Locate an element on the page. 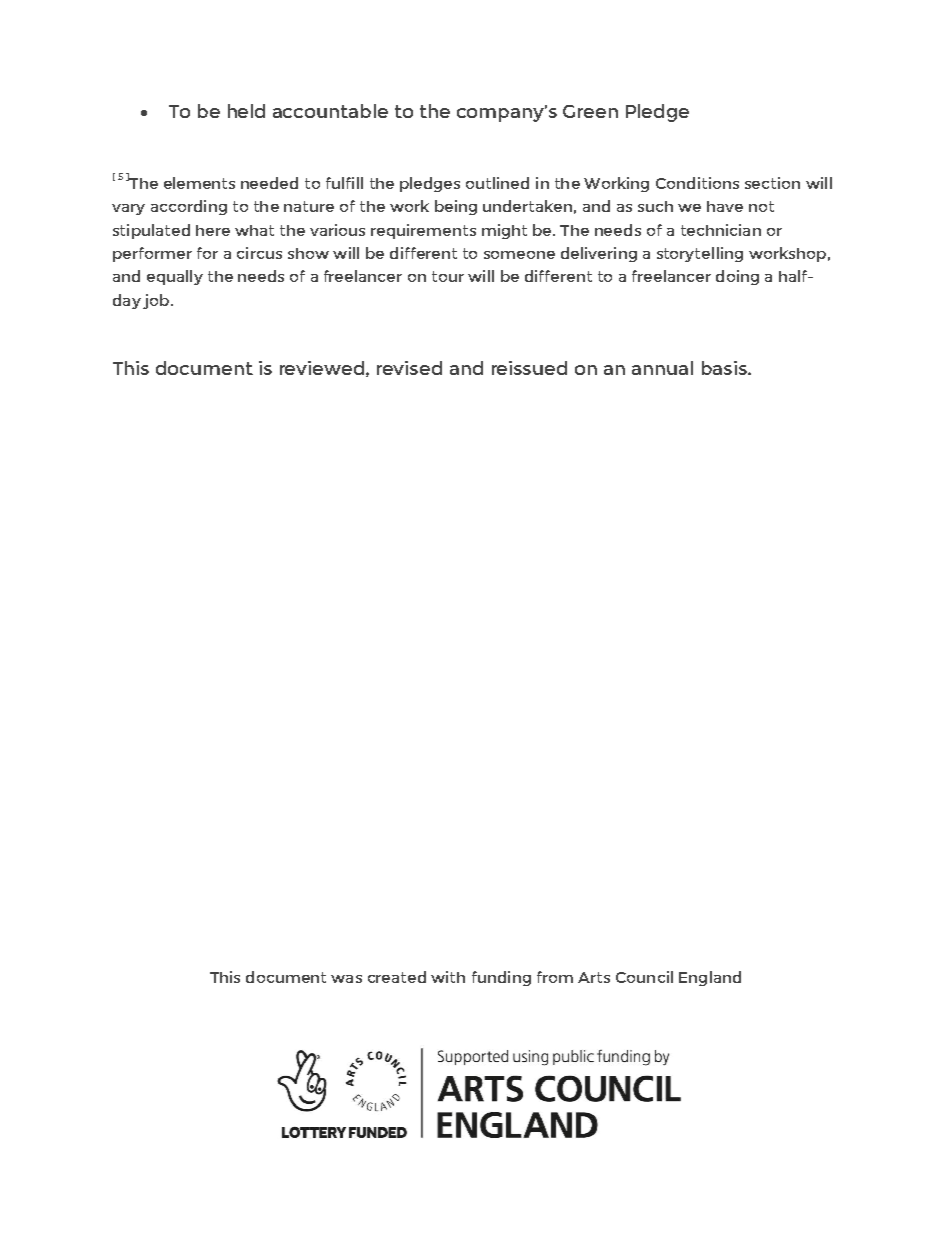  was is located at coordinates (346, 979).
